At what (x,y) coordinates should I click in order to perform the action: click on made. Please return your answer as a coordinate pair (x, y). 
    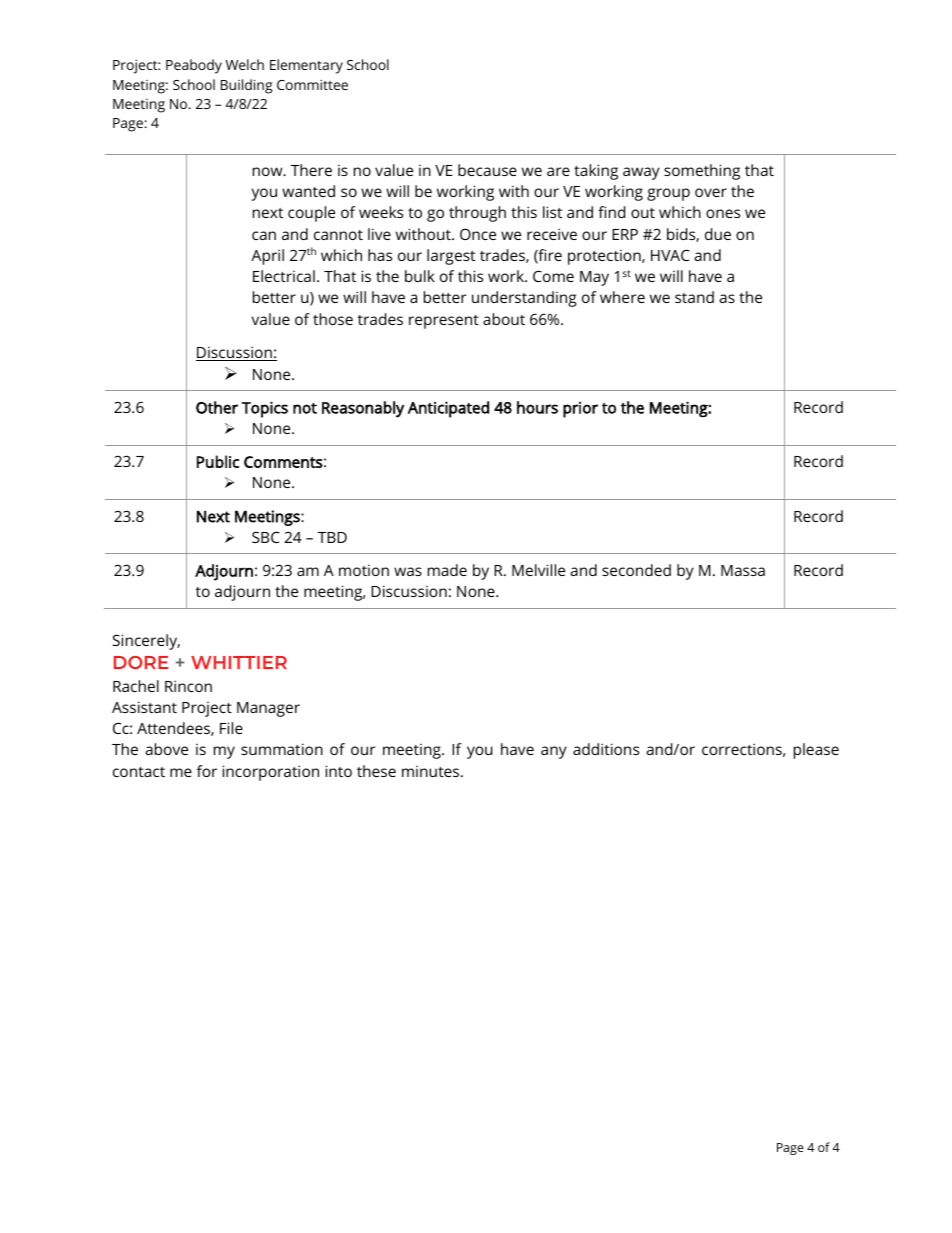
    Looking at the image, I should click on (447, 570).
